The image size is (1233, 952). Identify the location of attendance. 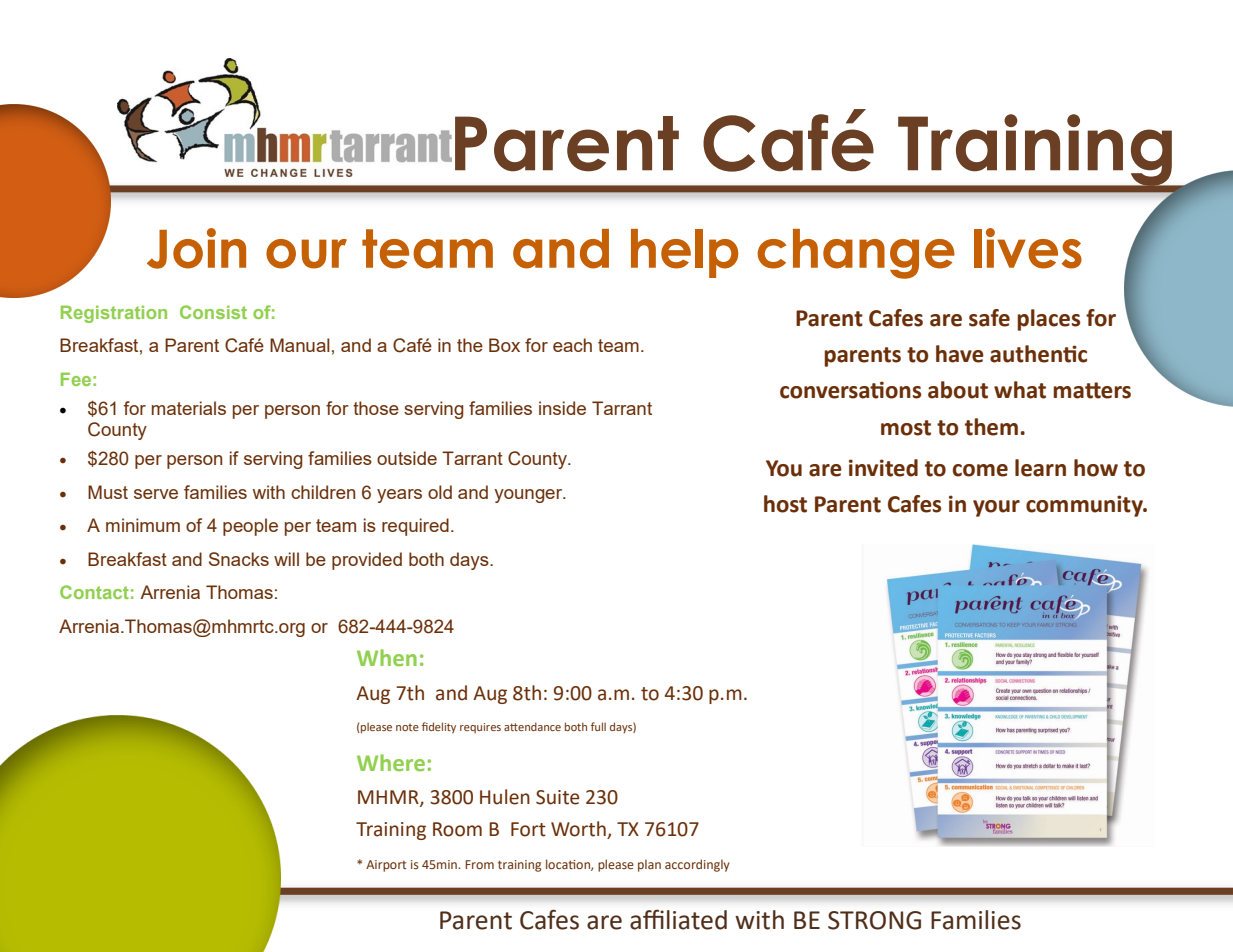
(532, 726).
